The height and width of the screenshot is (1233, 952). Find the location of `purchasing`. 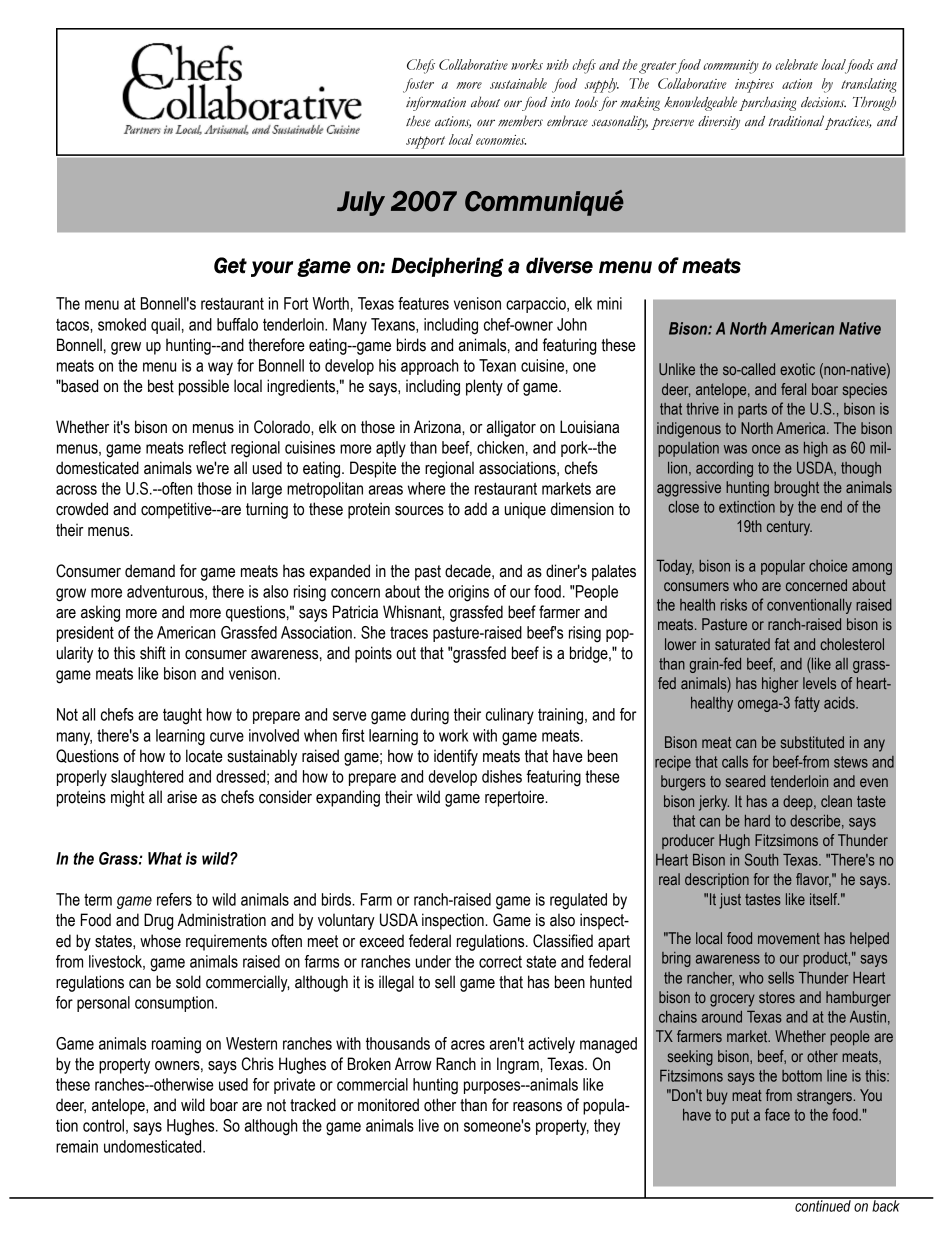

purchasing is located at coordinates (767, 104).
